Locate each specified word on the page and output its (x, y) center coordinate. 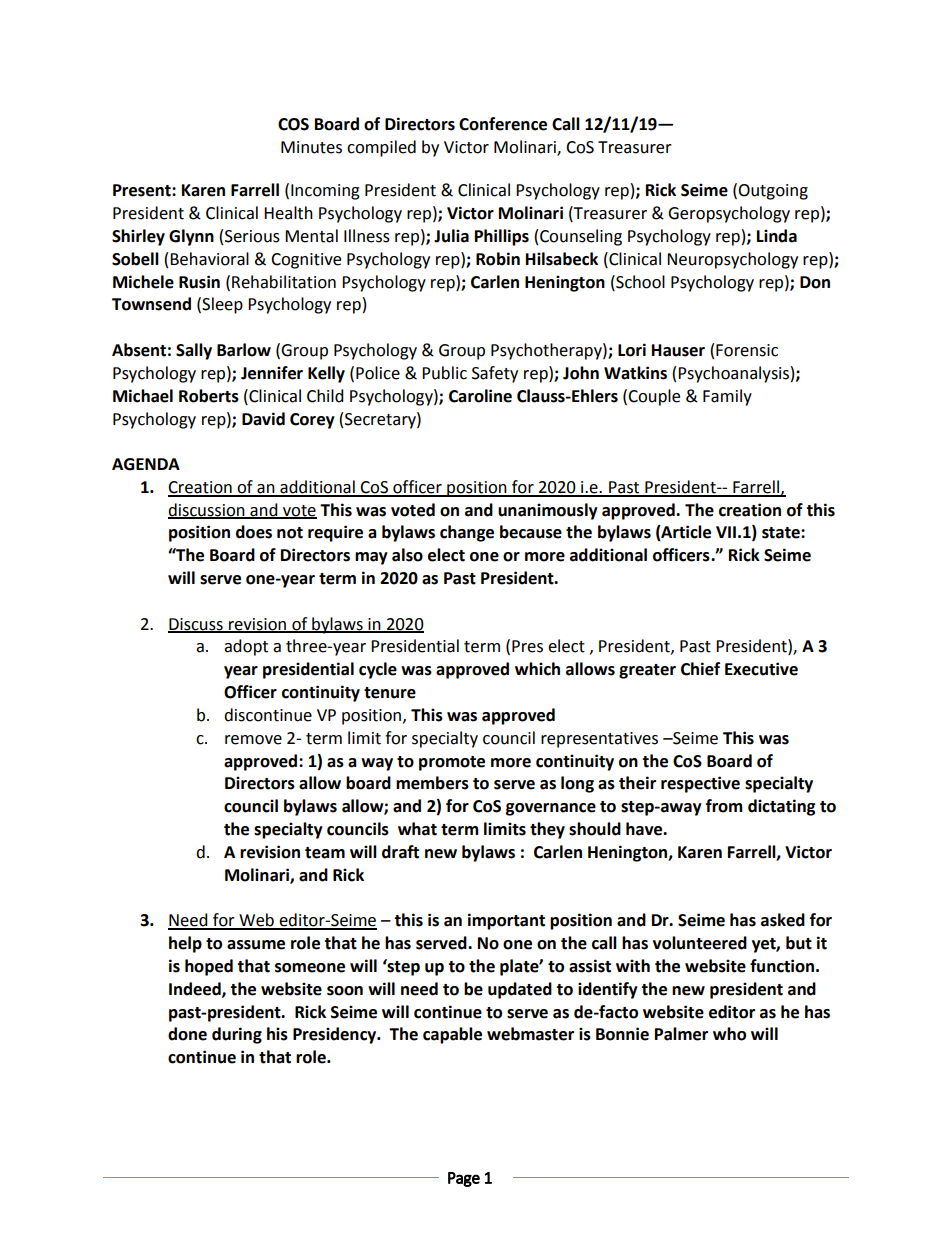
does (254, 532)
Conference (503, 124)
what (417, 829)
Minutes (311, 147)
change (467, 533)
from (724, 806)
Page (464, 1179)
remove (253, 740)
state (782, 533)
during (237, 1035)
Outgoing (773, 192)
